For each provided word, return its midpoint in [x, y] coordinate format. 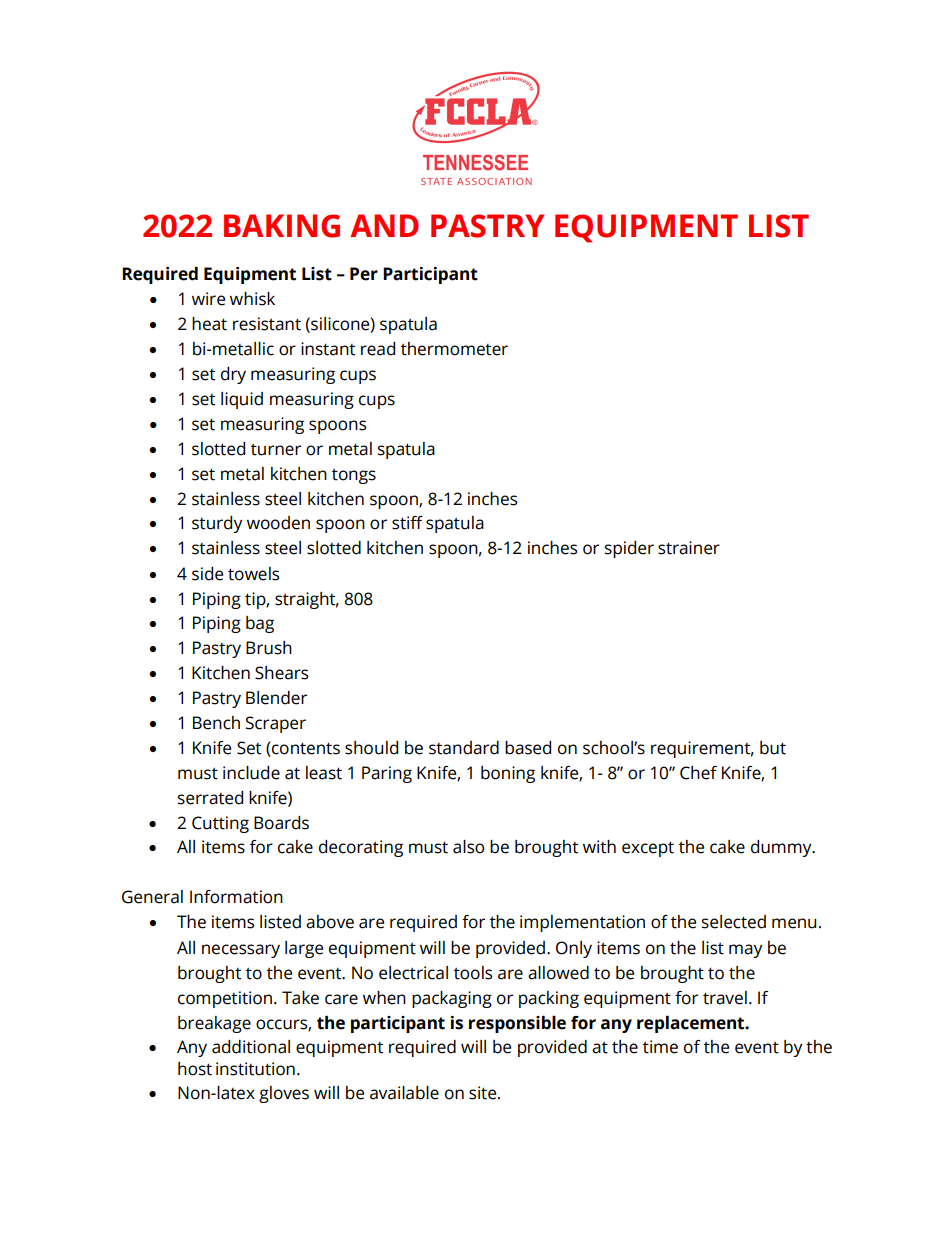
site [484, 1093]
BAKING [282, 226]
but [773, 748]
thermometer [454, 349]
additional [251, 1047]
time [660, 1047]
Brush [269, 648]
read [378, 349]
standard [464, 748]
